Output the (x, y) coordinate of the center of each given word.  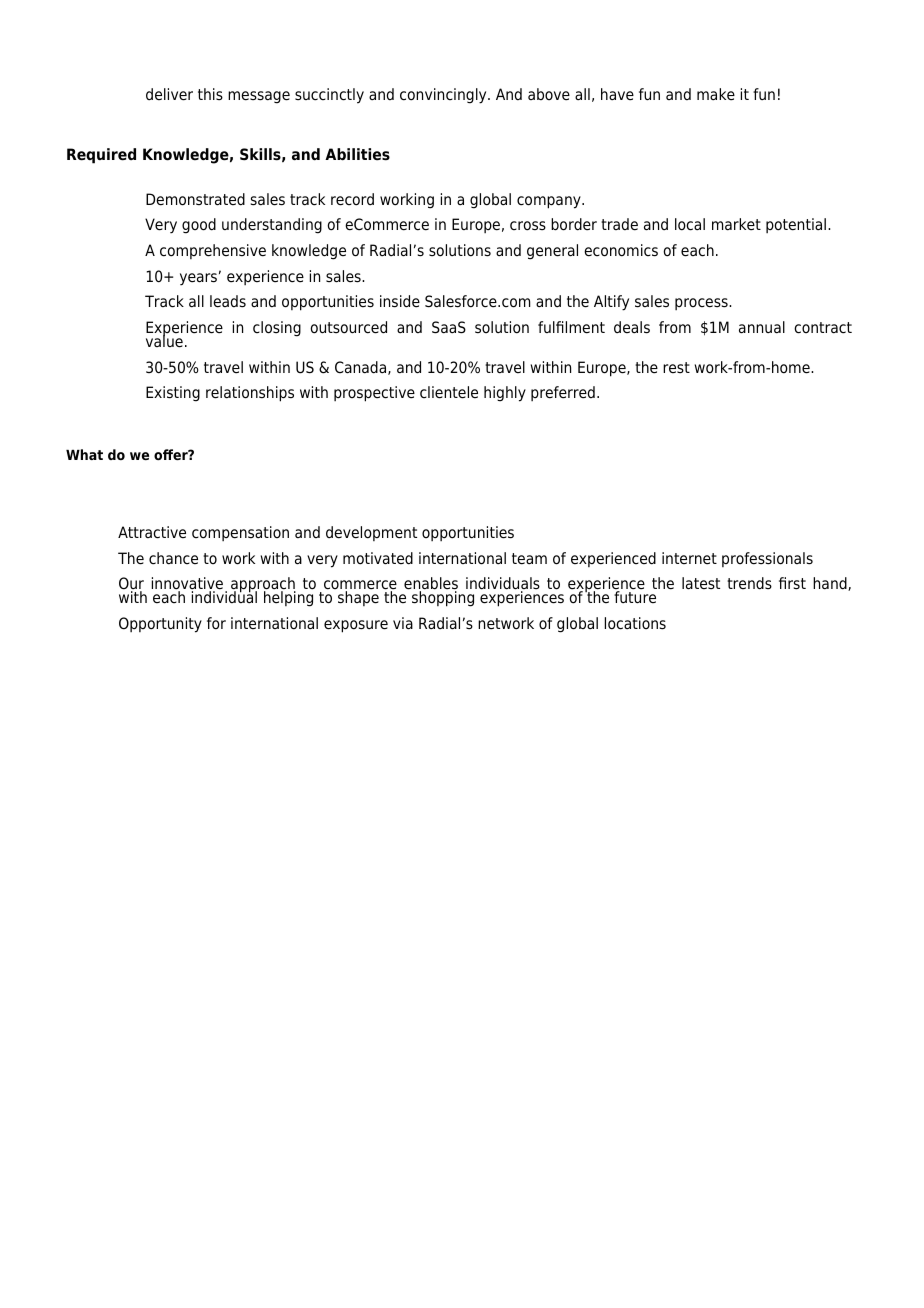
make (716, 94)
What (84, 454)
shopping (443, 599)
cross (528, 226)
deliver (169, 94)
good (199, 226)
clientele (449, 392)
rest (676, 368)
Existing (173, 394)
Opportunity (160, 625)
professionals (767, 559)
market (736, 224)
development (371, 533)
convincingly (444, 96)
